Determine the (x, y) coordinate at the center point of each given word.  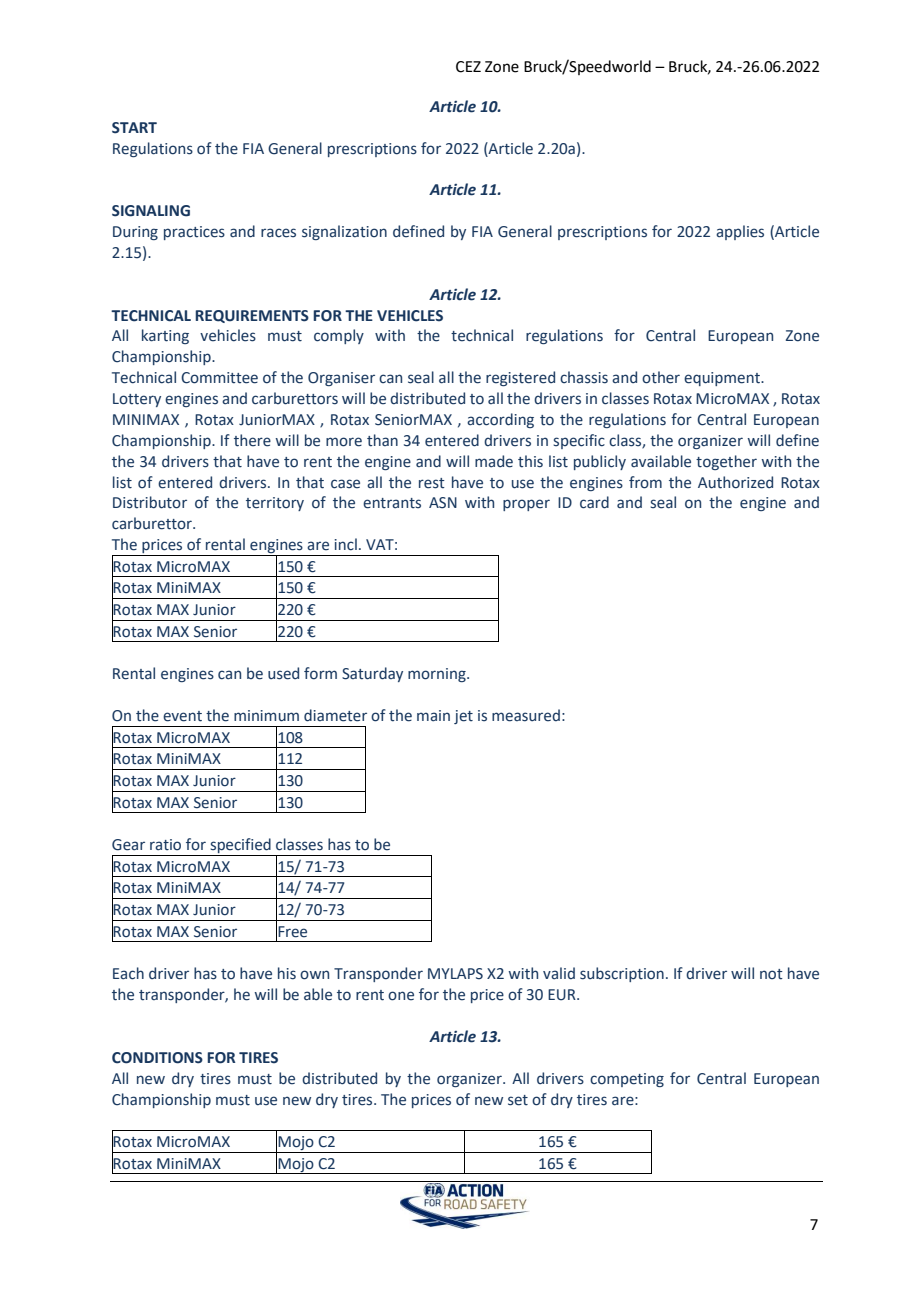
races (278, 233)
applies (740, 232)
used (283, 673)
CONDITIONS (157, 1058)
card (594, 502)
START (134, 128)
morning (438, 675)
